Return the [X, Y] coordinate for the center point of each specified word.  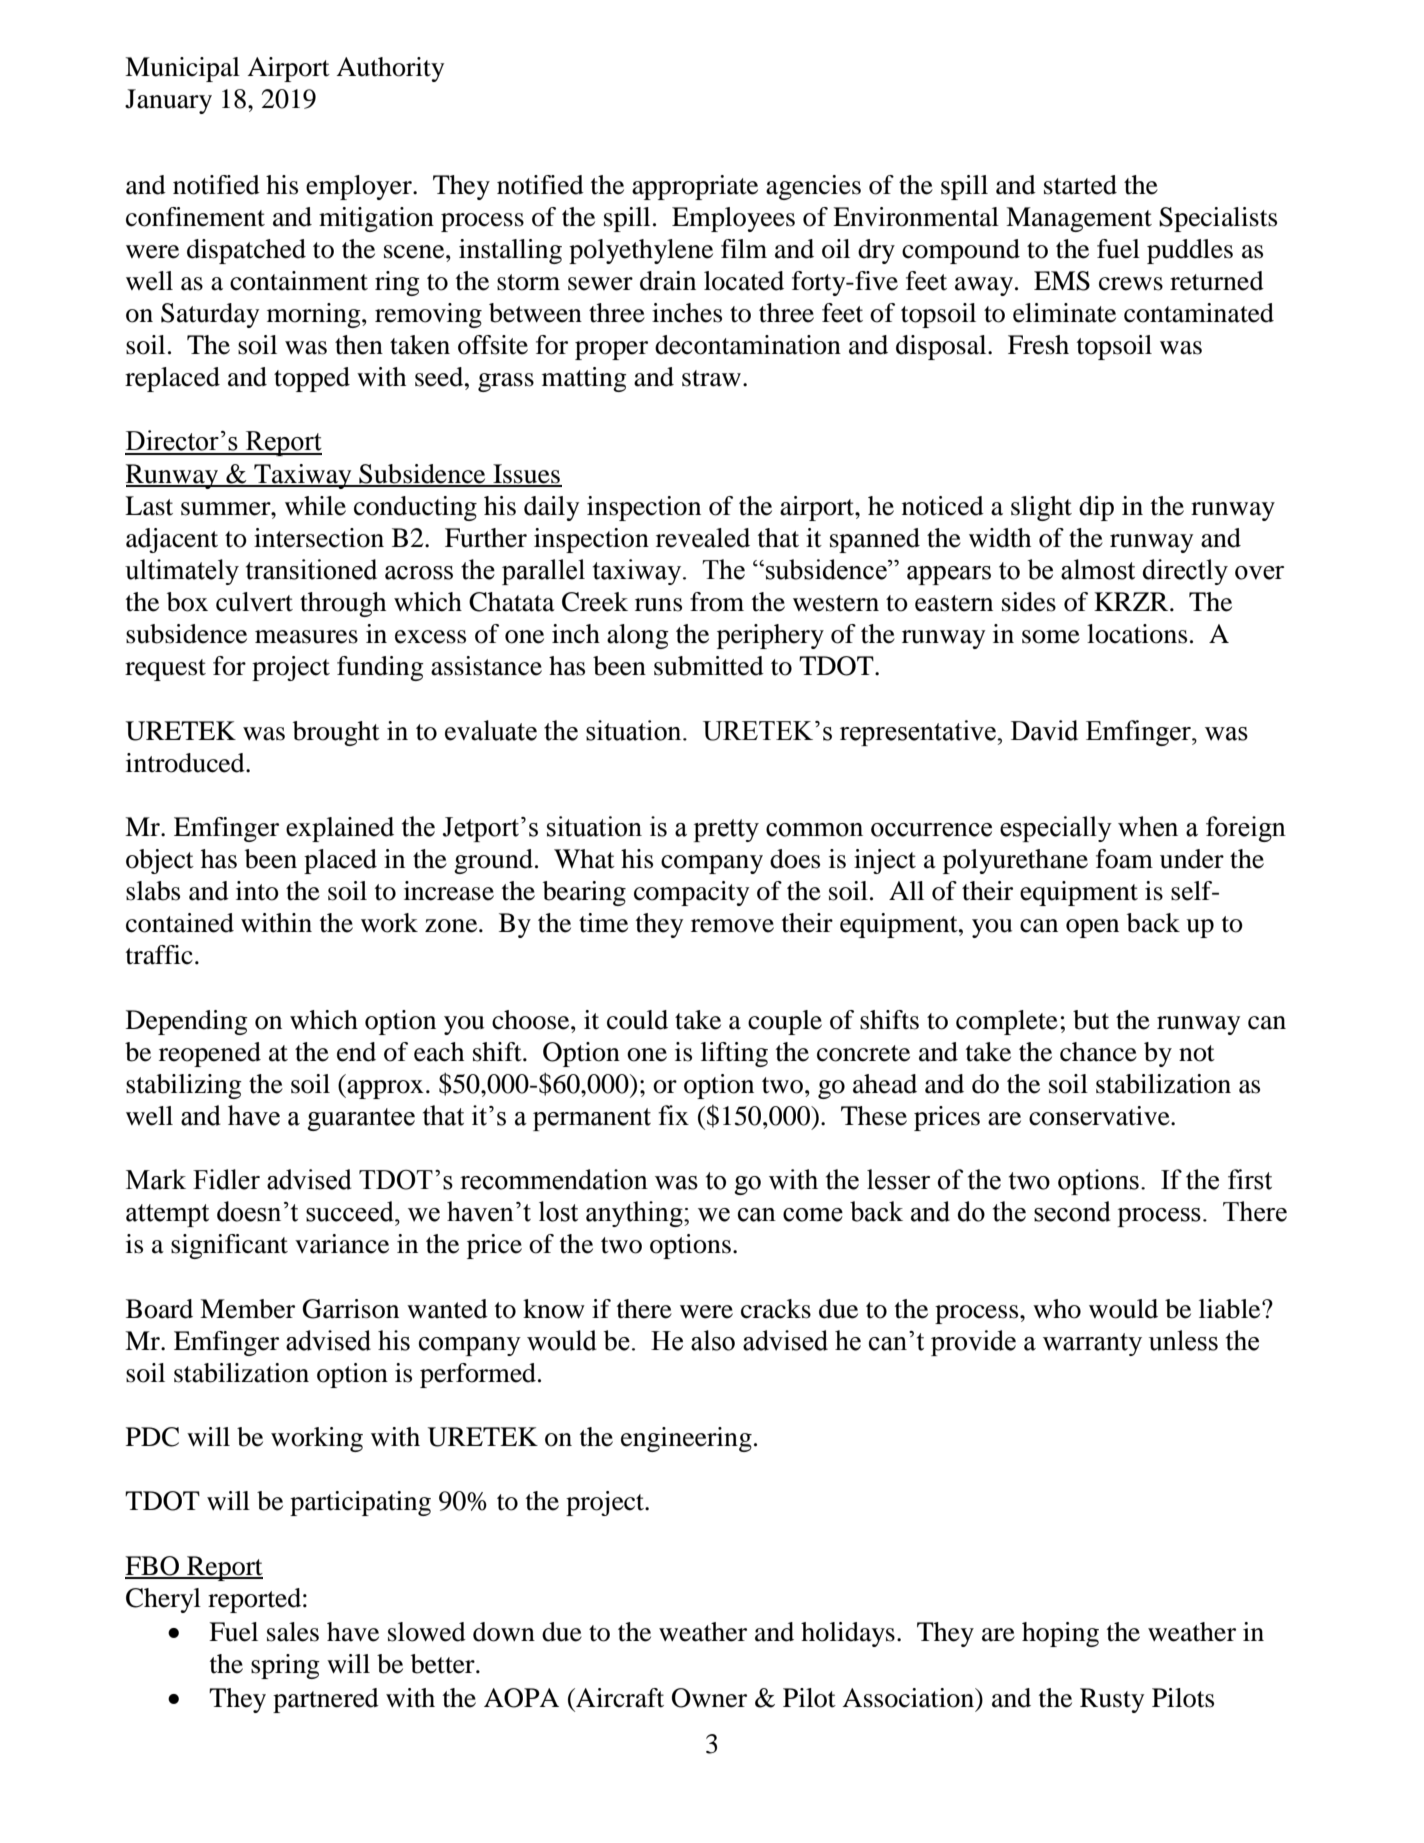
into [257, 891]
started [1080, 185]
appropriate [695, 187]
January [168, 101]
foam [1124, 859]
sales [293, 1632]
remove [732, 926]
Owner [709, 1698]
